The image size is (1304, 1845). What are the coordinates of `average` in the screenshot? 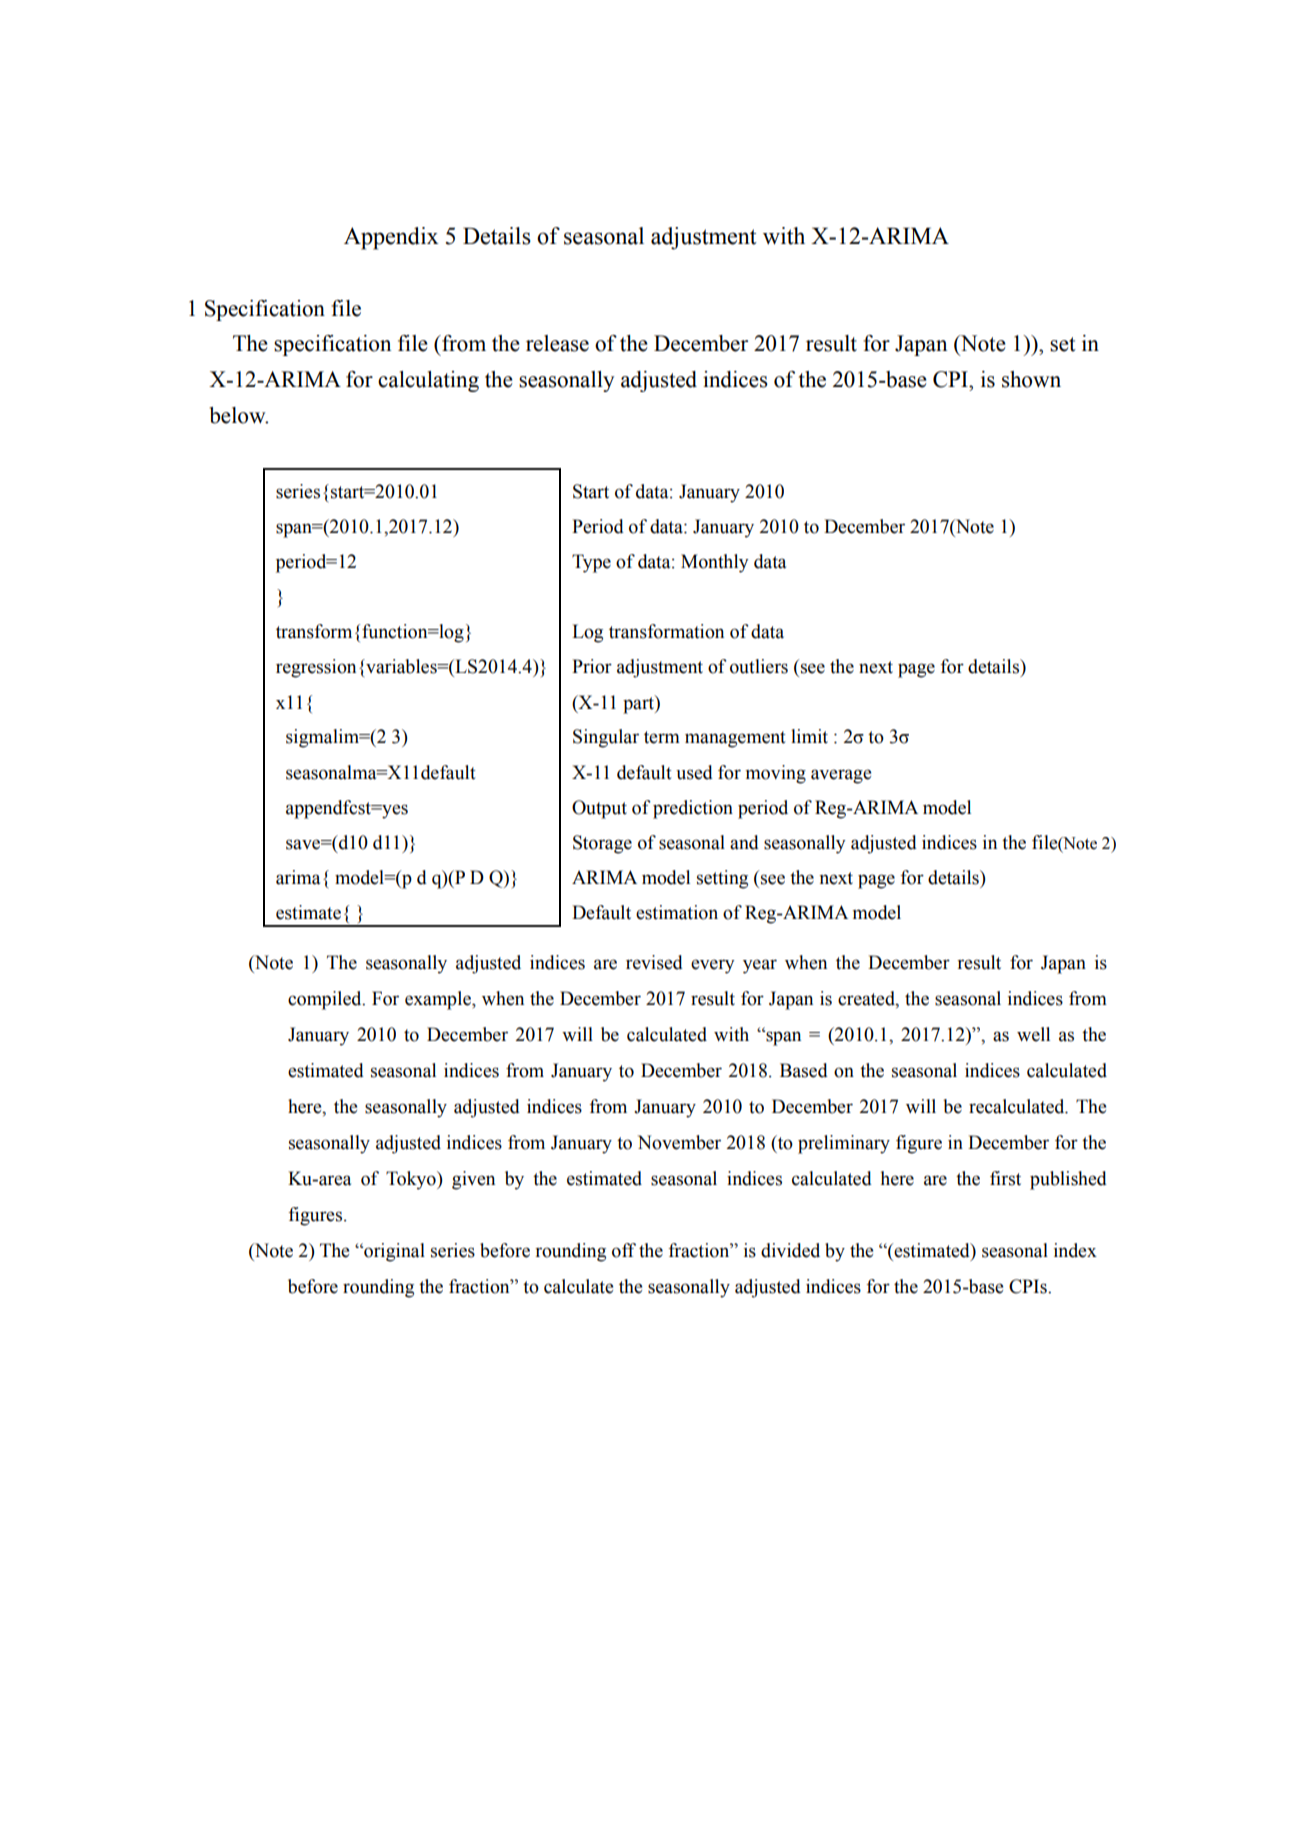 It's located at (841, 776).
